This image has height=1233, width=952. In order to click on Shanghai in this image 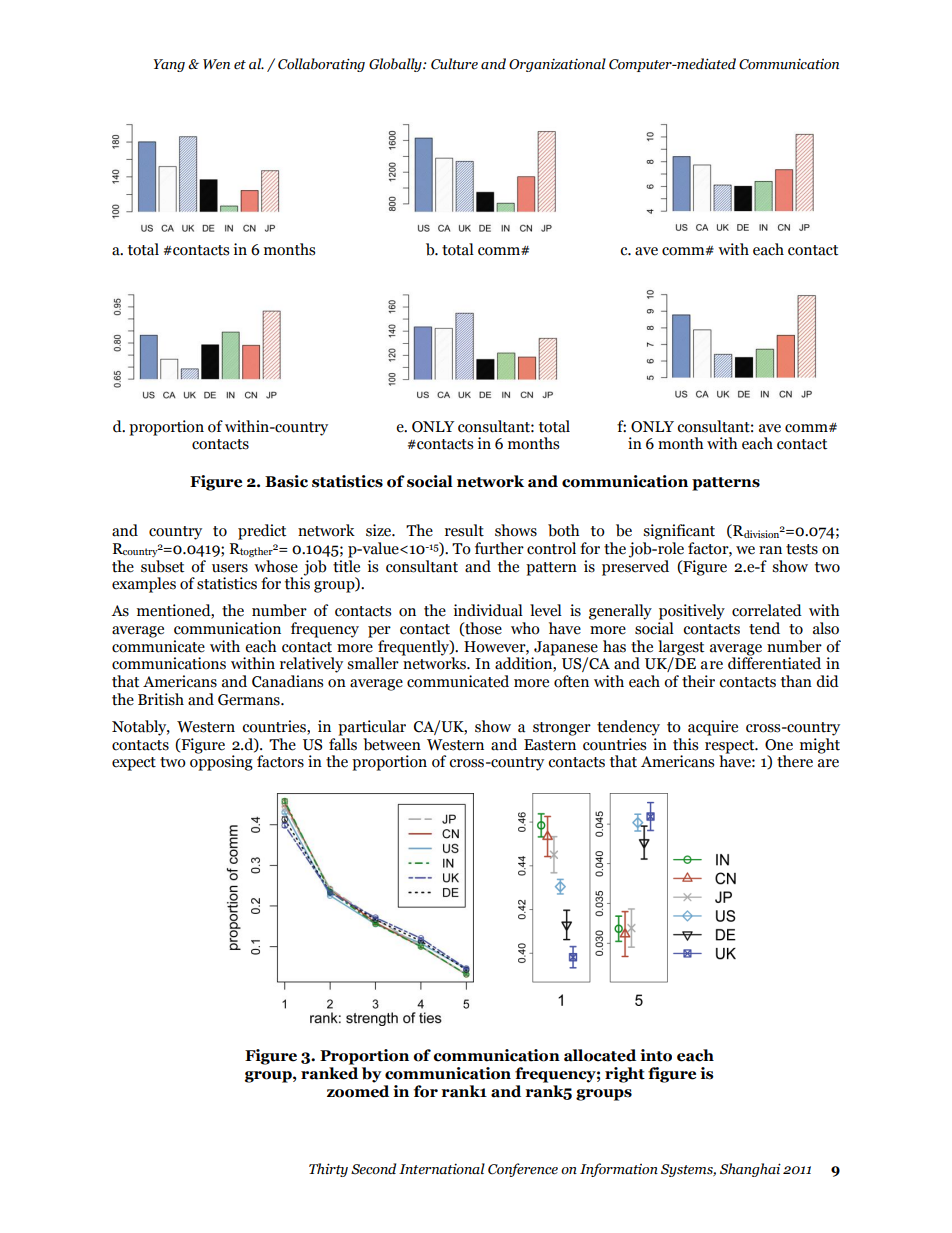, I will do `click(750, 1170)`.
